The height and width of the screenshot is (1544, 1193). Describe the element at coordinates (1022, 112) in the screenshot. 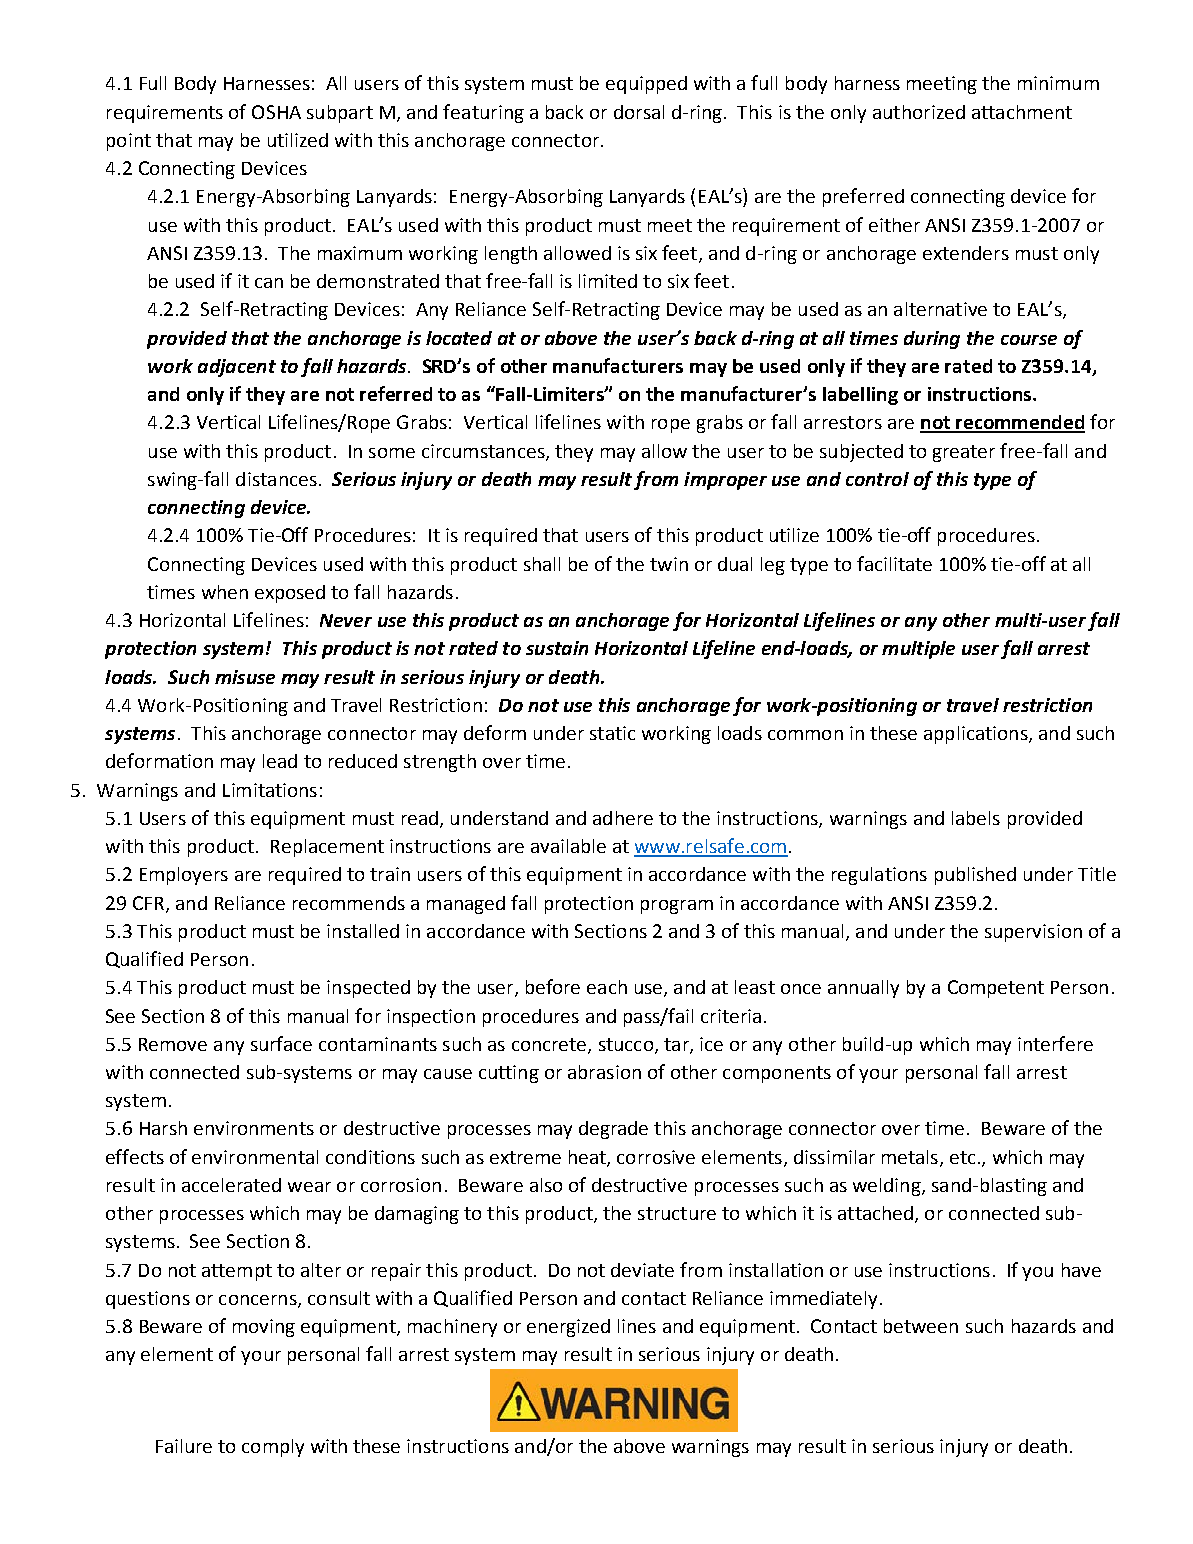

I see `attachment` at that location.
